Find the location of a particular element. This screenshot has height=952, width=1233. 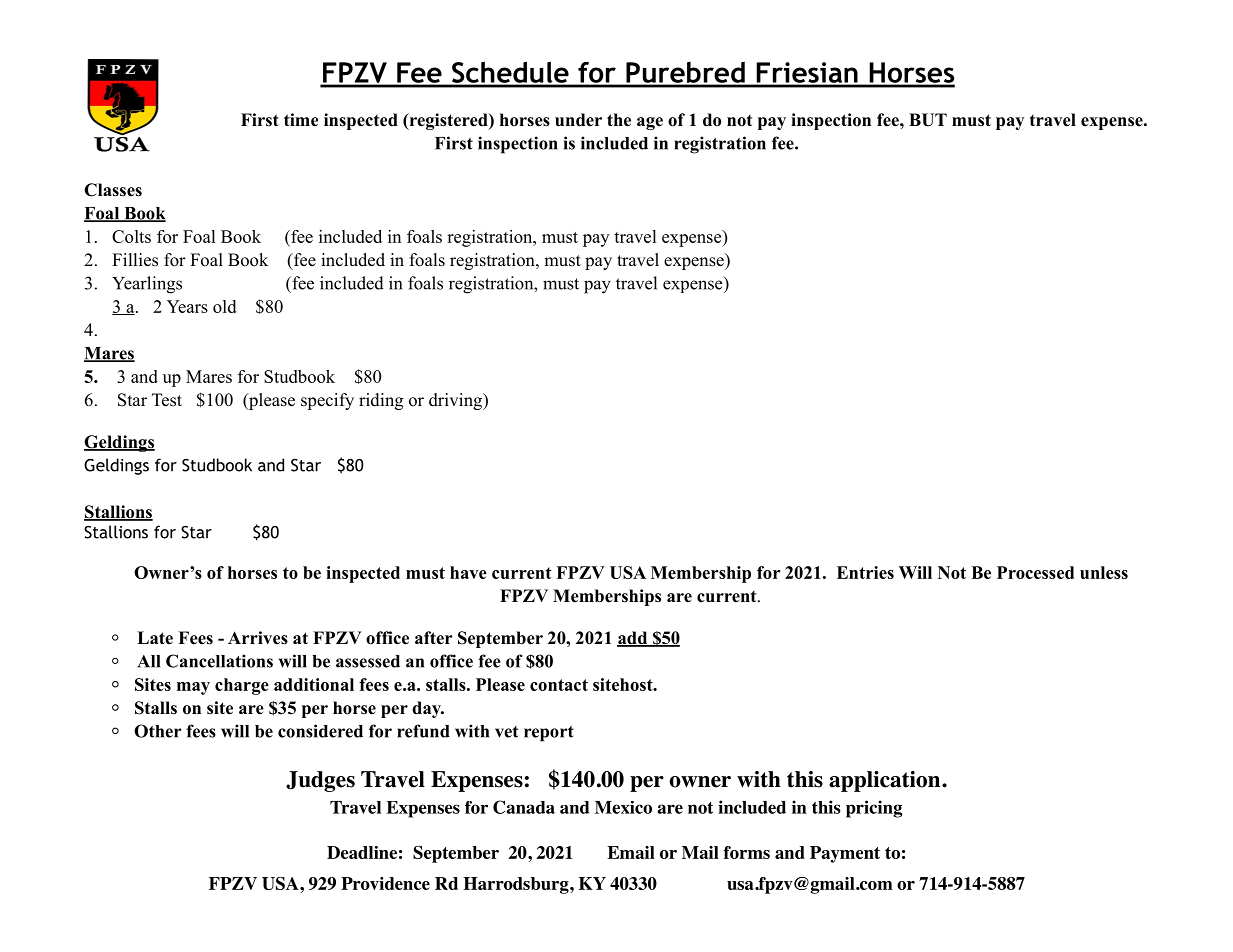

time is located at coordinates (301, 120).
